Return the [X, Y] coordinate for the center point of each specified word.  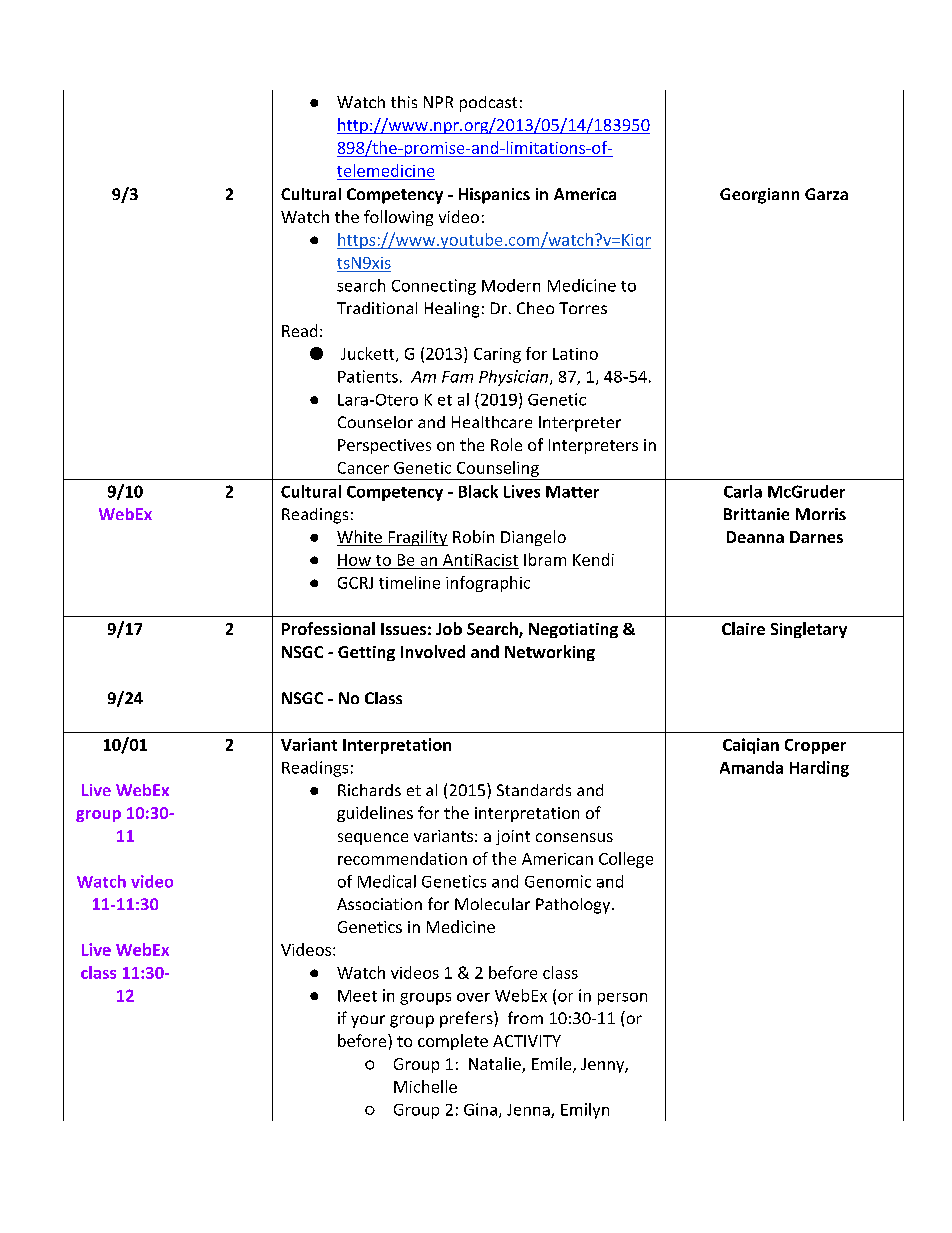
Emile [553, 1065]
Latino [575, 354]
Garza [826, 194]
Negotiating [573, 630]
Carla [743, 491]
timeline [409, 582]
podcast [488, 104]
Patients [368, 376]
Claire [743, 628]
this [404, 102]
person [622, 999]
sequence [373, 839]
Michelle [425, 1086]
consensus [574, 837]
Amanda [751, 767]
